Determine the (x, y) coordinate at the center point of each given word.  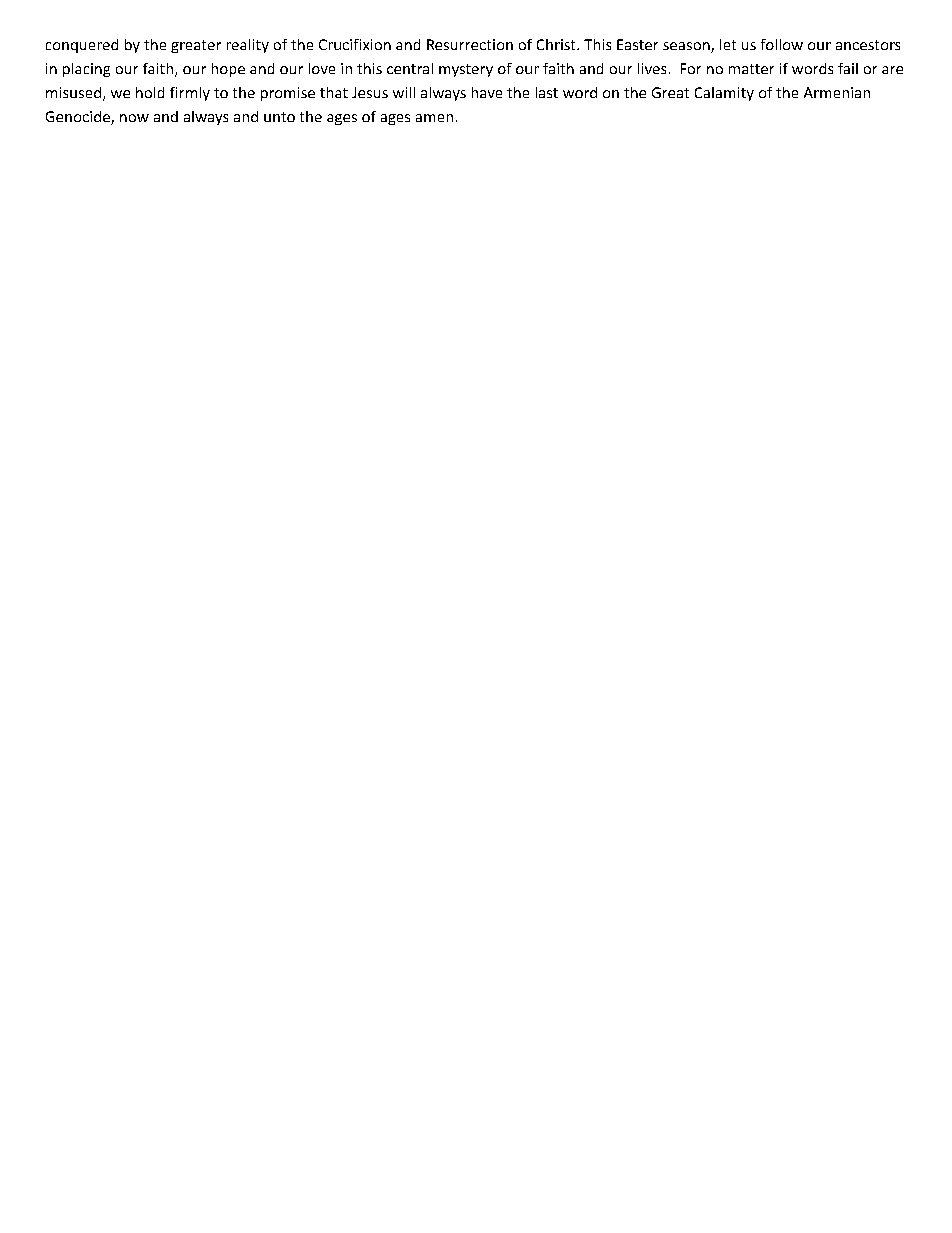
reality (248, 46)
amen (434, 118)
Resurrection (470, 44)
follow (782, 44)
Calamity (724, 94)
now (134, 118)
